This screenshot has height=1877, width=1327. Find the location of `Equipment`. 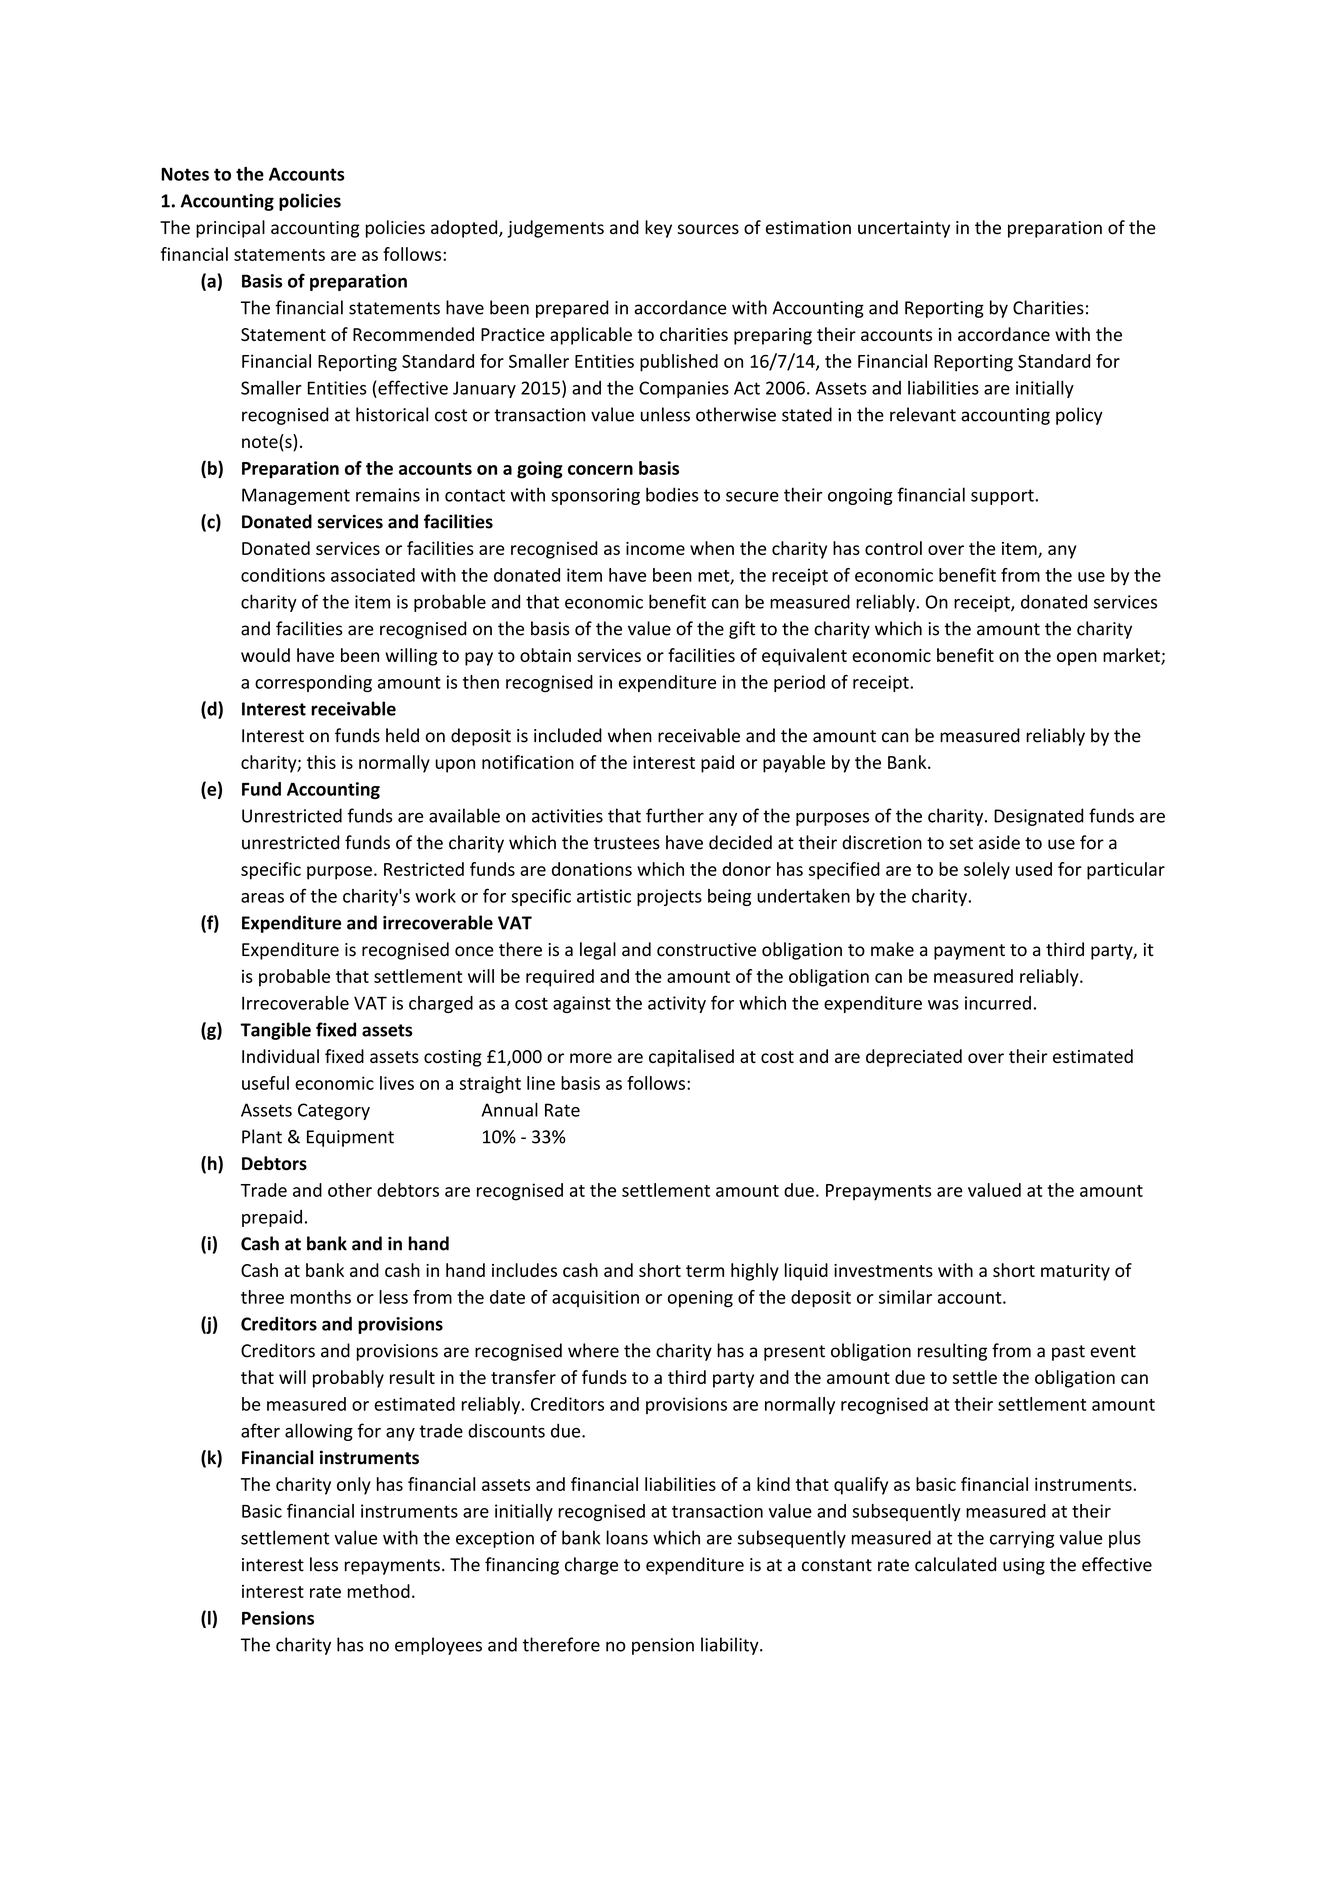

Equipment is located at coordinates (350, 1138).
